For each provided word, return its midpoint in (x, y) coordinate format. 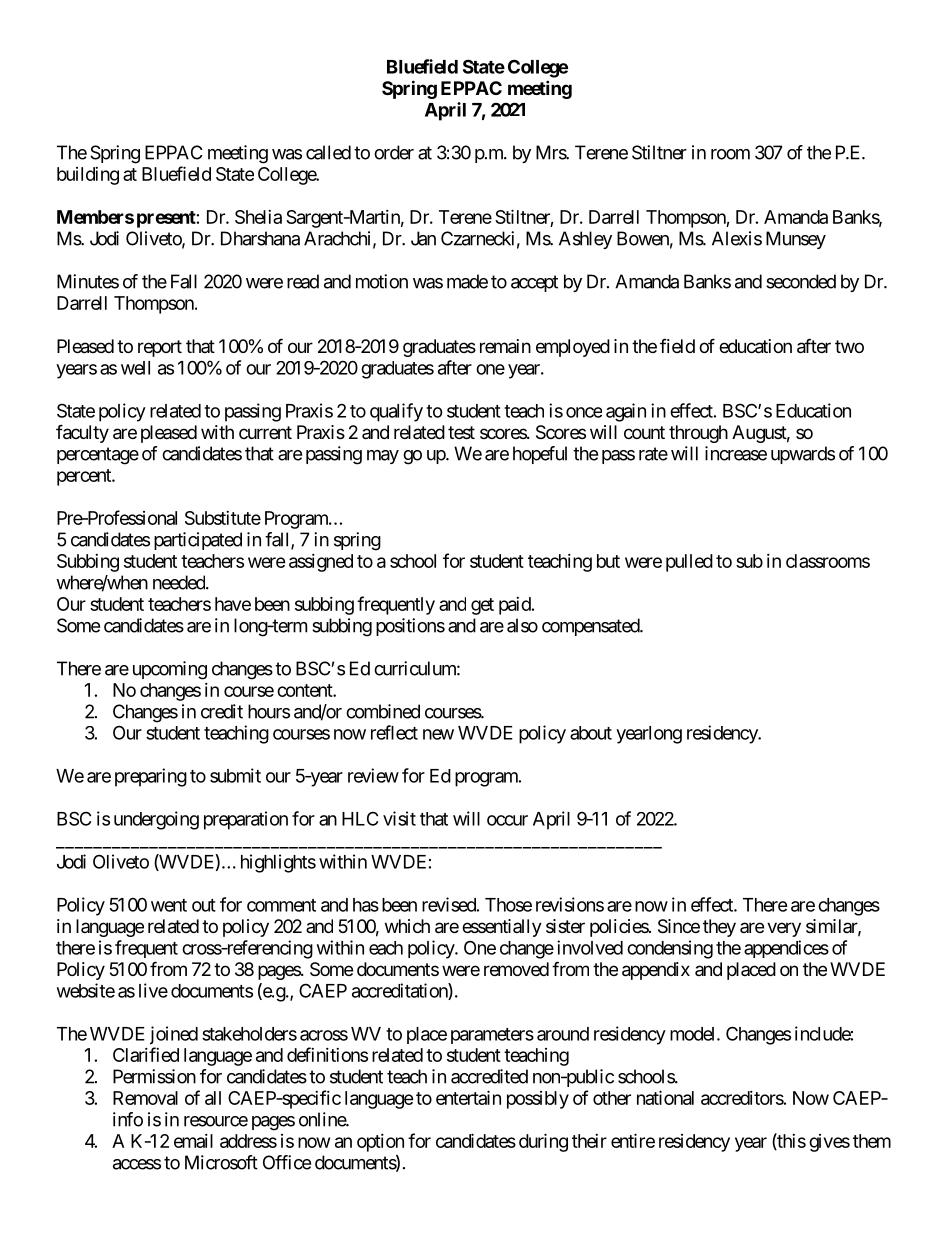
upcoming (170, 670)
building (88, 176)
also (522, 625)
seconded (801, 281)
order (394, 152)
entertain (468, 1097)
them (872, 1141)
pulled (689, 563)
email (193, 1141)
